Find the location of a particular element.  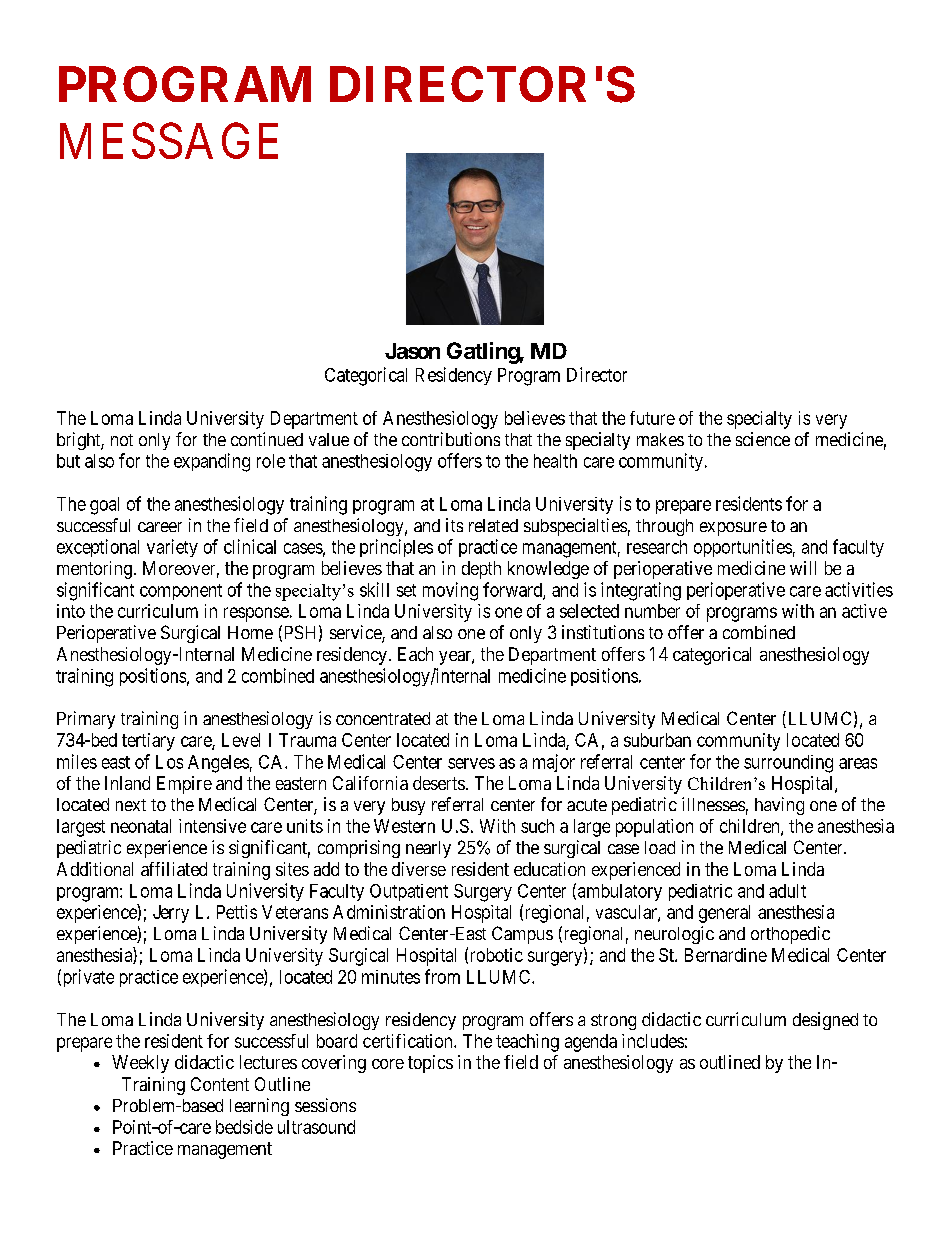

MESSAGE is located at coordinates (169, 141).
